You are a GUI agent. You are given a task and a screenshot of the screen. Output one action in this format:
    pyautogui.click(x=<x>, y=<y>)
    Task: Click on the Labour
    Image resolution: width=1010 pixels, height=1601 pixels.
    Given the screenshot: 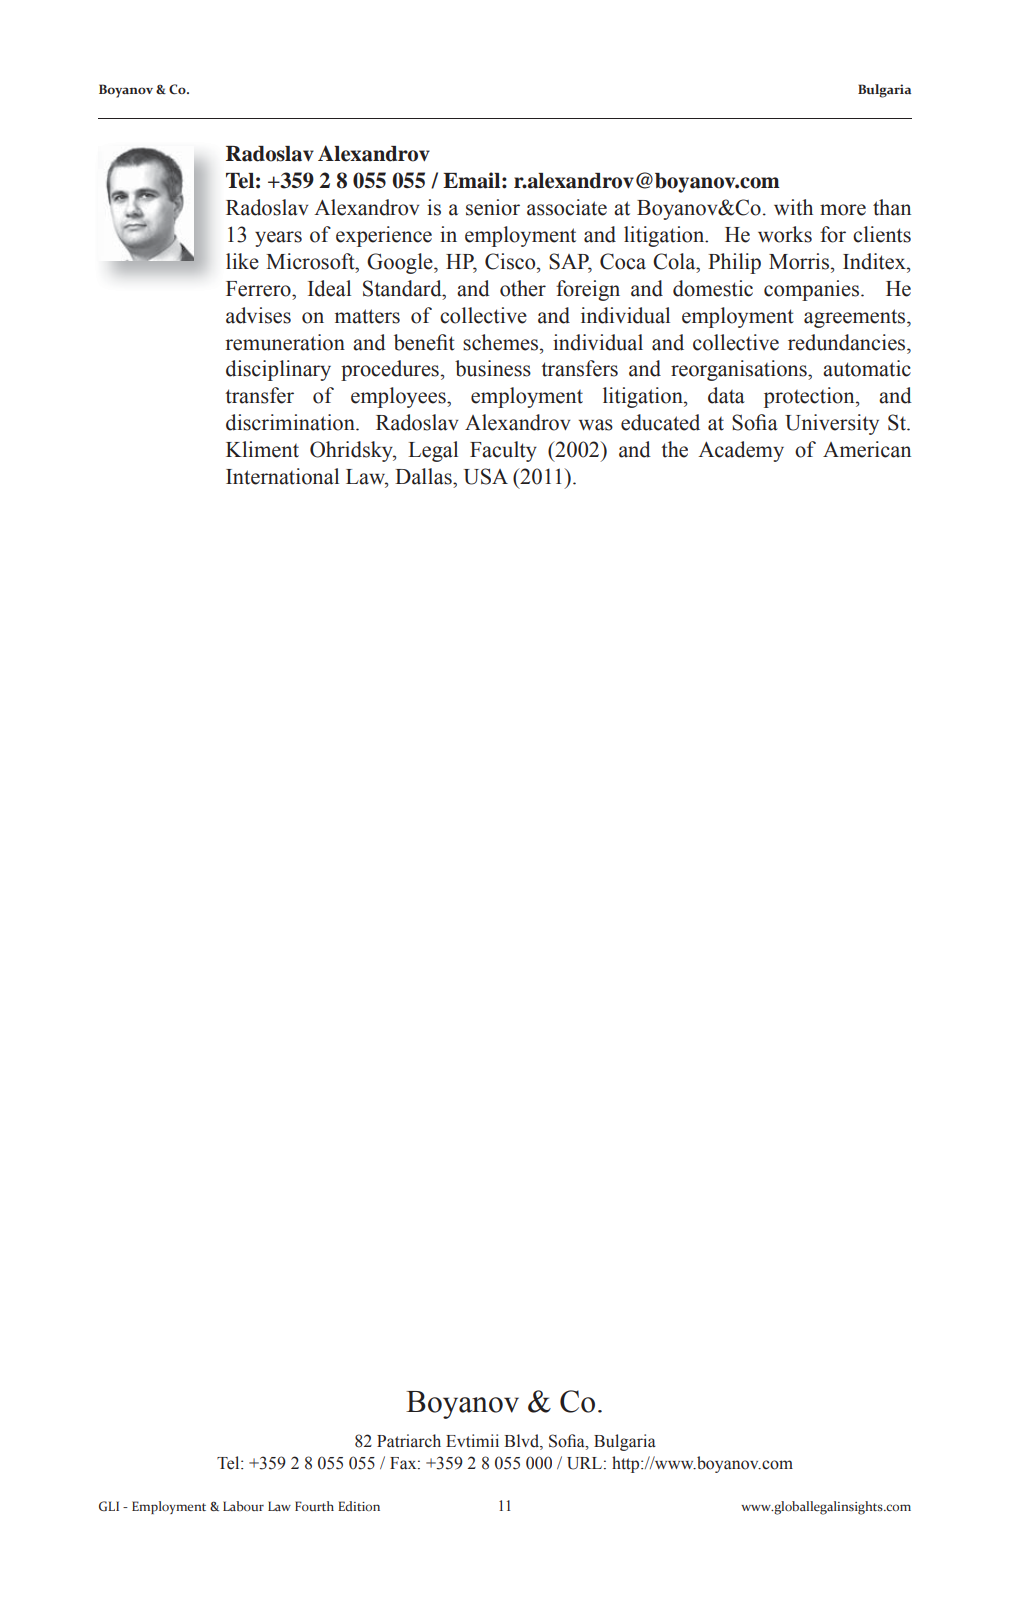 What is the action you would take?
    pyautogui.click(x=243, y=1506)
